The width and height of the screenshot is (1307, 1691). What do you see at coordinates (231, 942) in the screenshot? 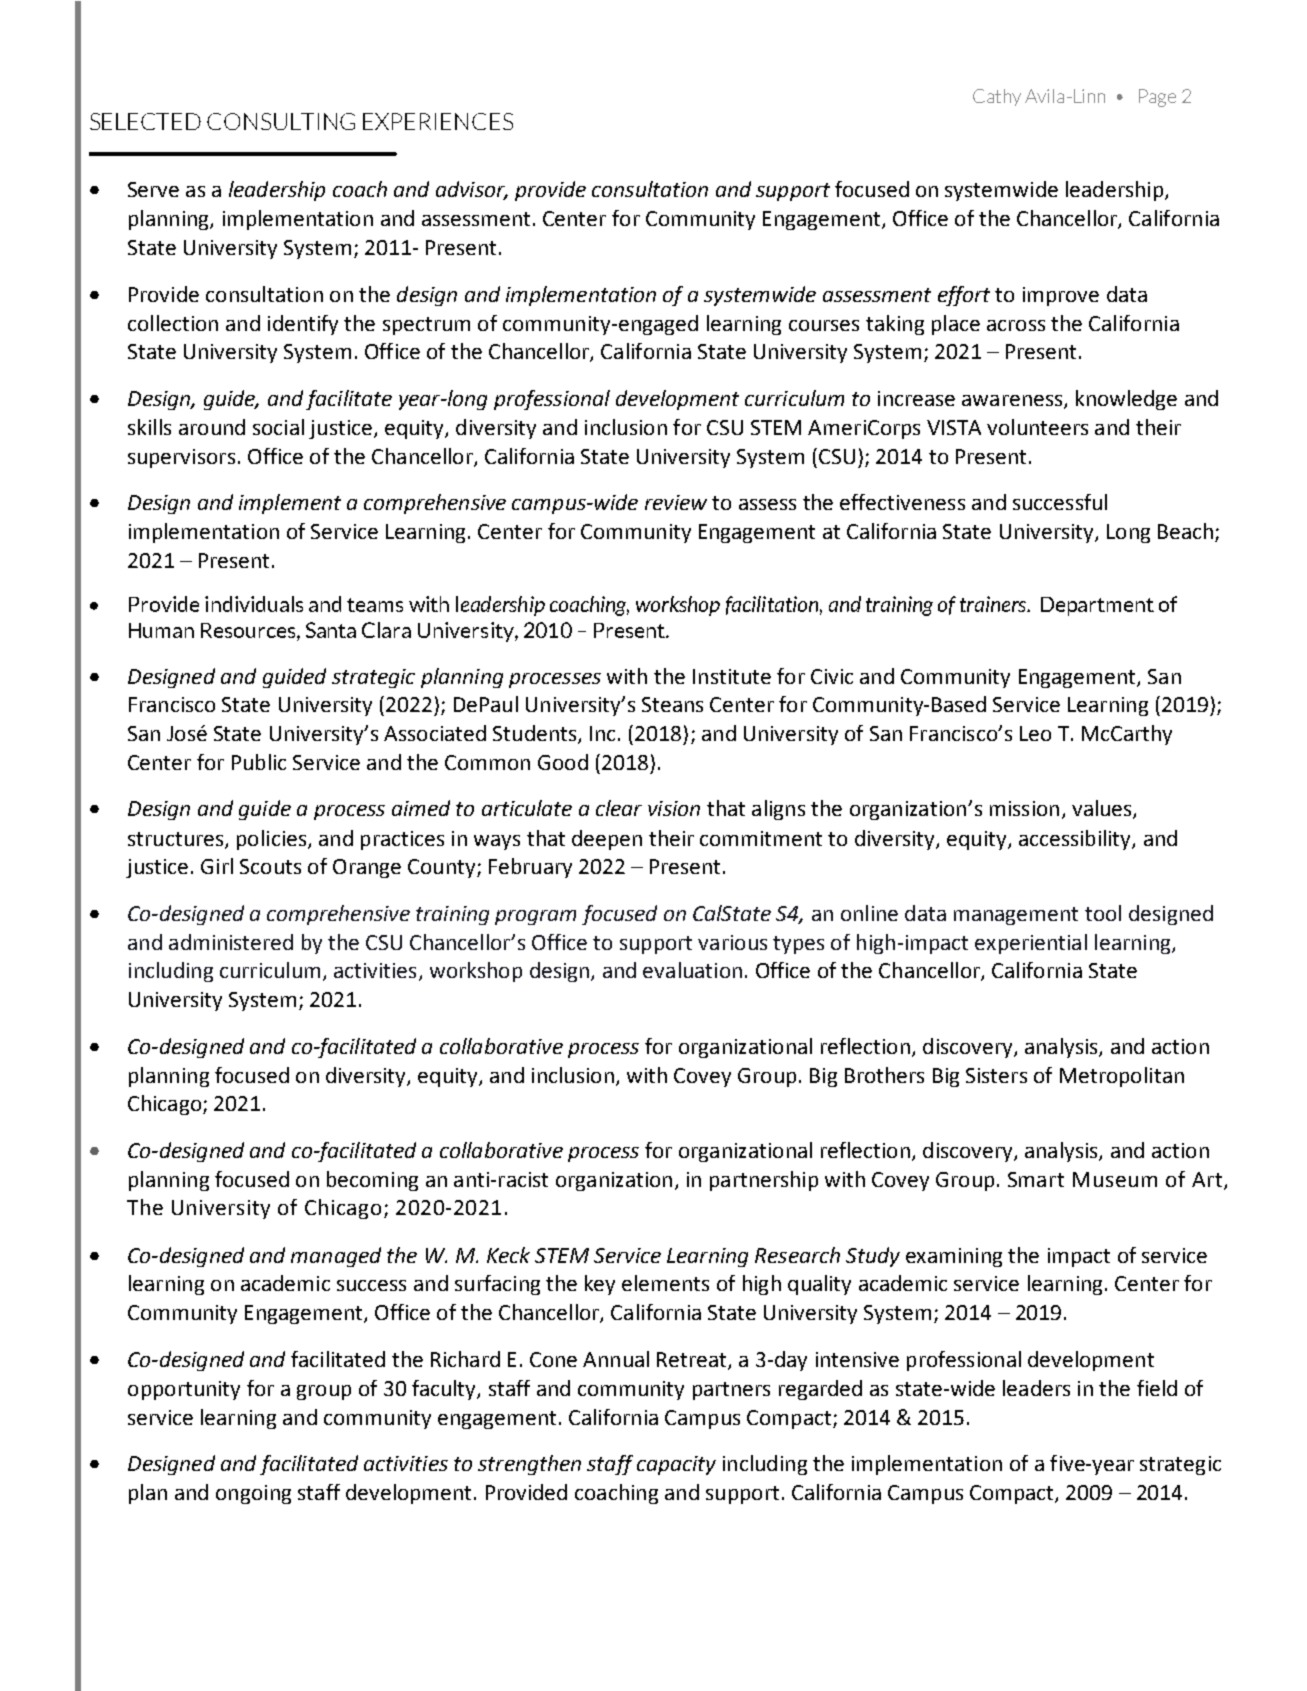
I see `administered` at bounding box center [231, 942].
